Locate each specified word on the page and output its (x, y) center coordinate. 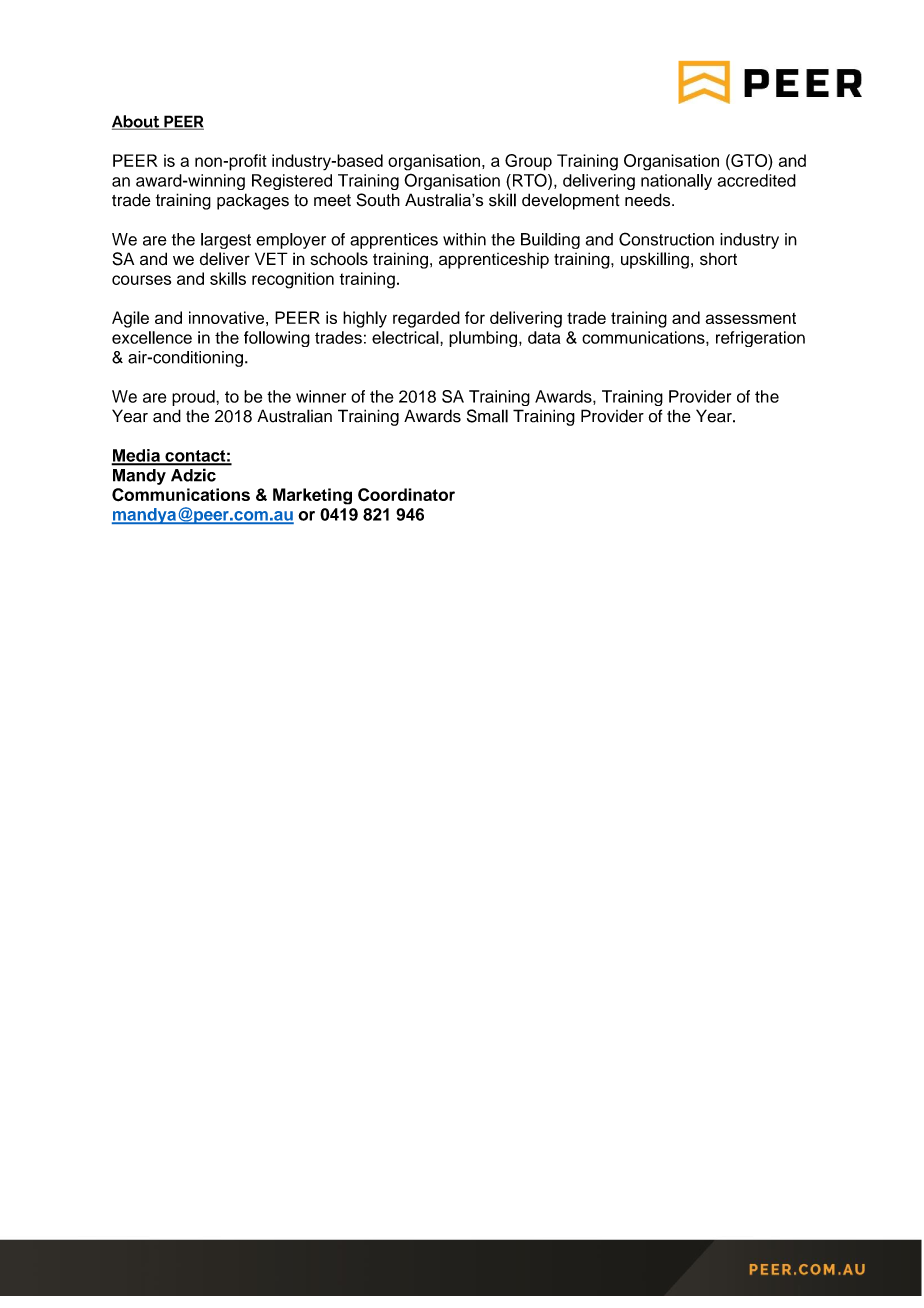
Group (528, 162)
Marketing (312, 496)
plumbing (483, 339)
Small (487, 416)
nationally (676, 182)
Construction (666, 239)
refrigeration (760, 339)
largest (226, 241)
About (137, 122)
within (464, 239)
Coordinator (406, 494)
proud (194, 398)
